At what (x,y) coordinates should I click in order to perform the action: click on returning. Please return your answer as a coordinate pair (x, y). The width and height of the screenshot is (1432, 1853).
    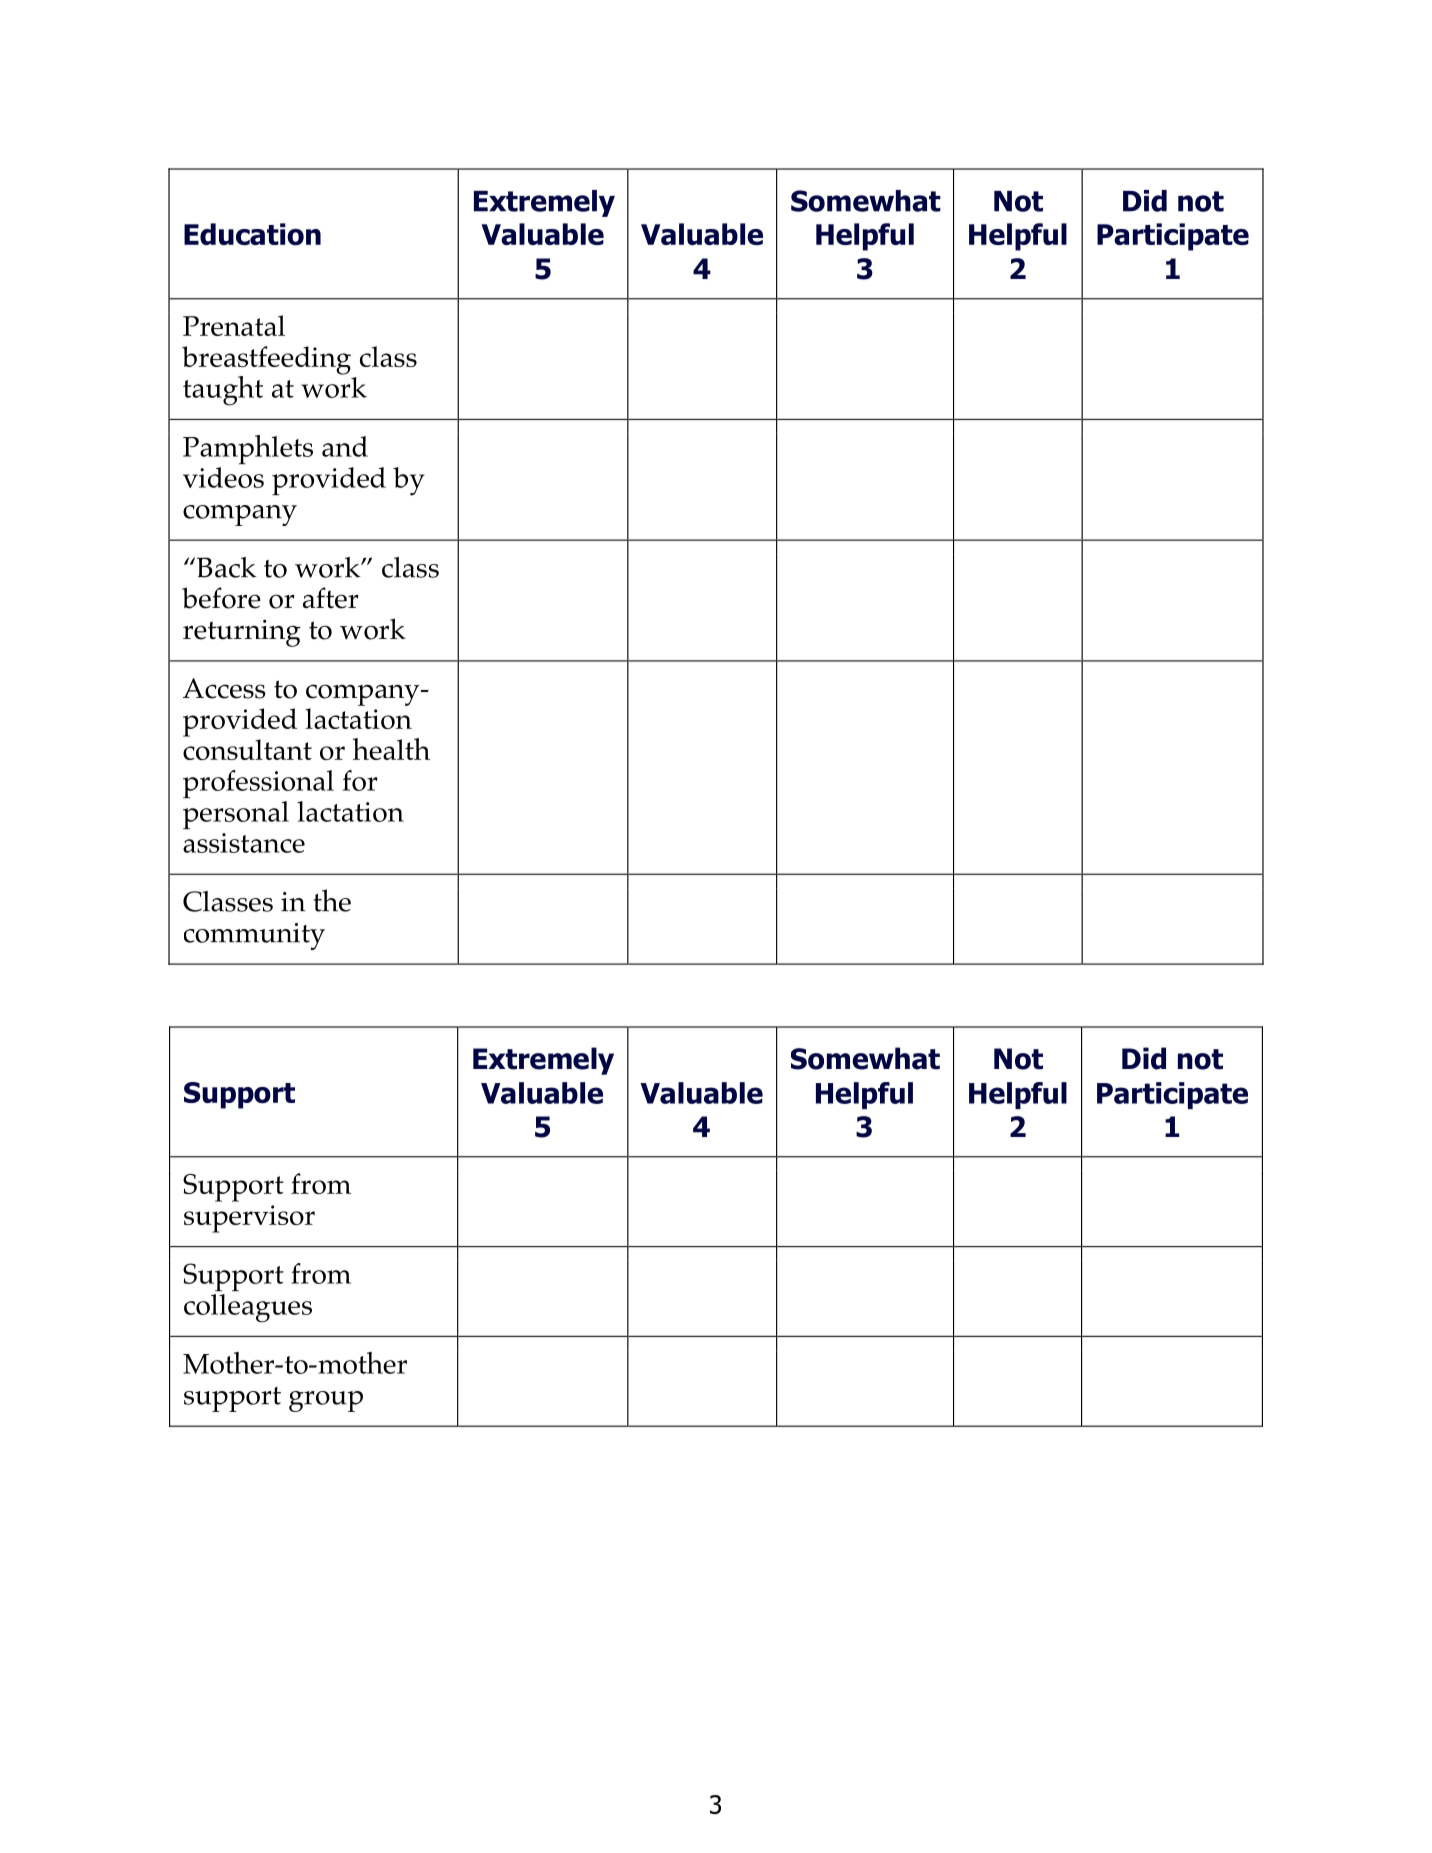
    Looking at the image, I should click on (242, 633).
